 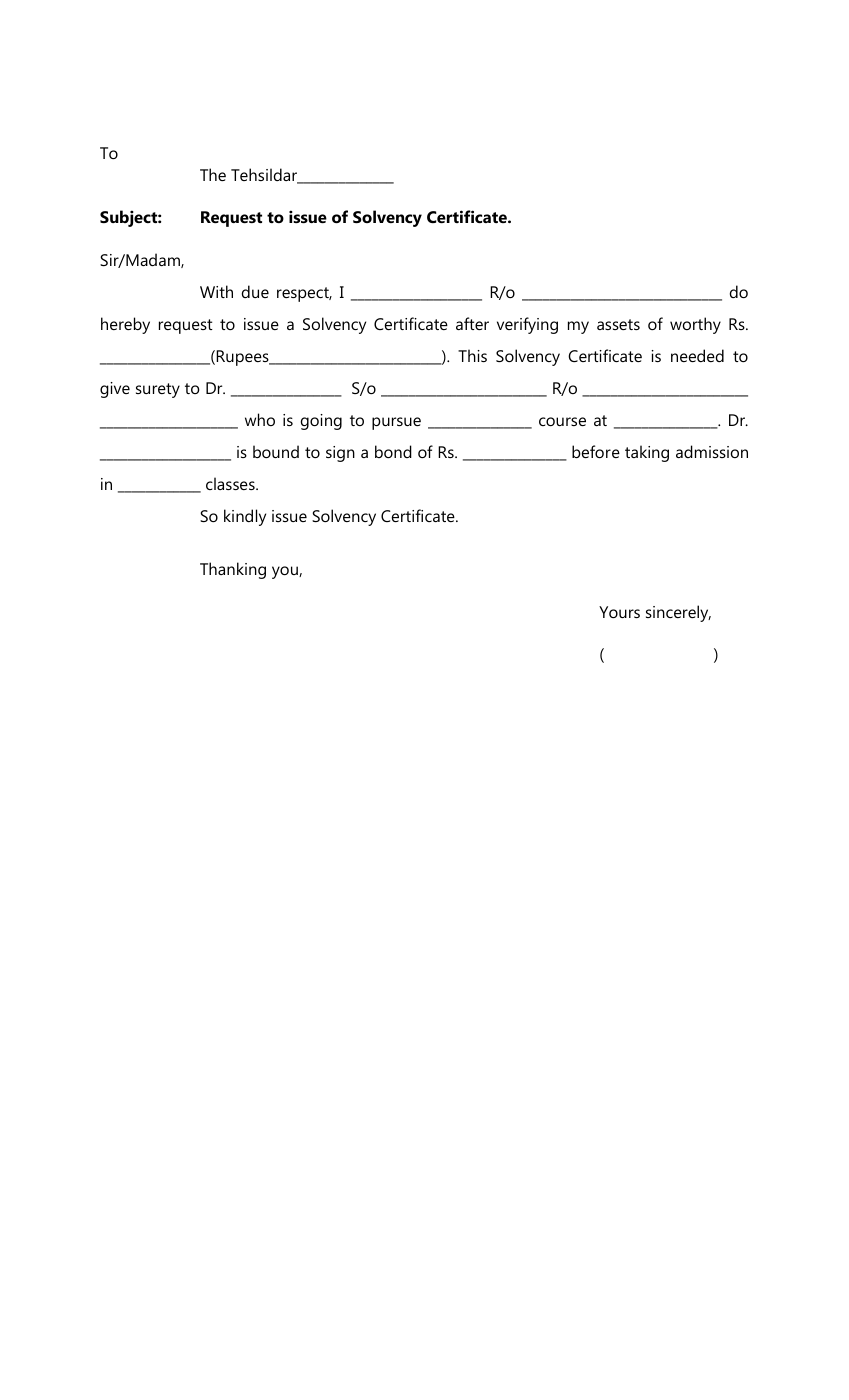 I want to click on course, so click(x=562, y=421).
